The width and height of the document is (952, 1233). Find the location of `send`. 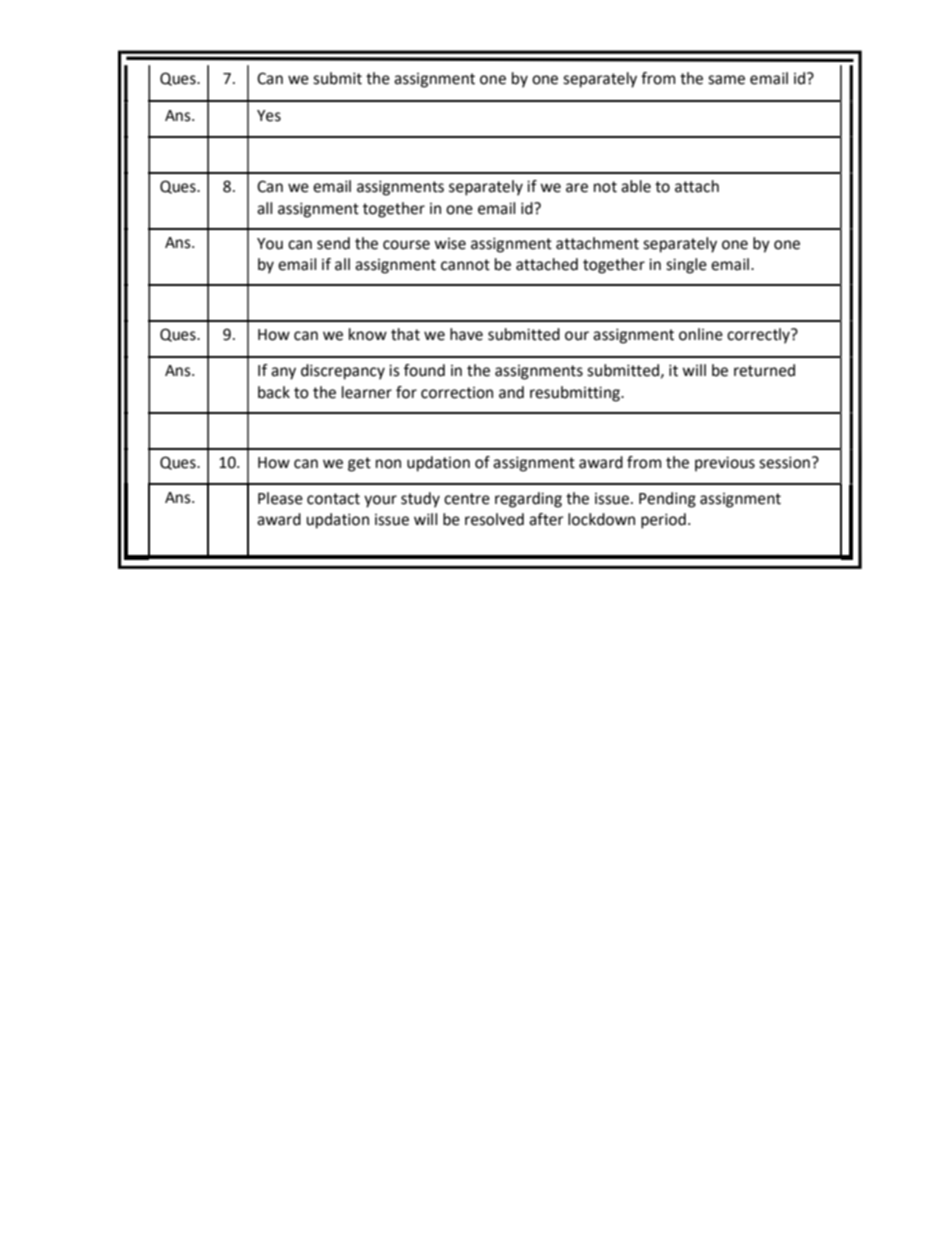

send is located at coordinates (333, 243).
